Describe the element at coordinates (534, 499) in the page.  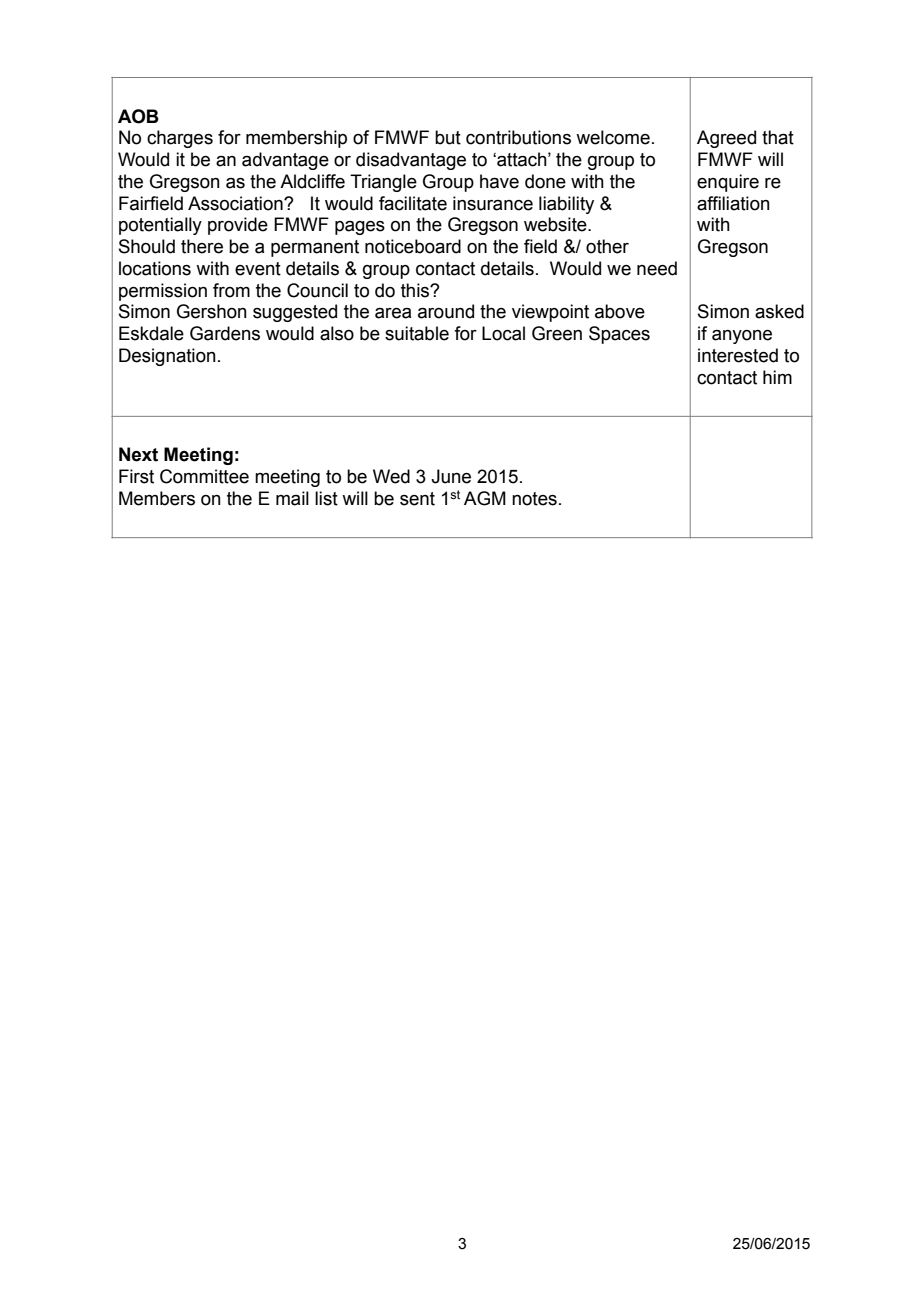
I see `notes` at that location.
